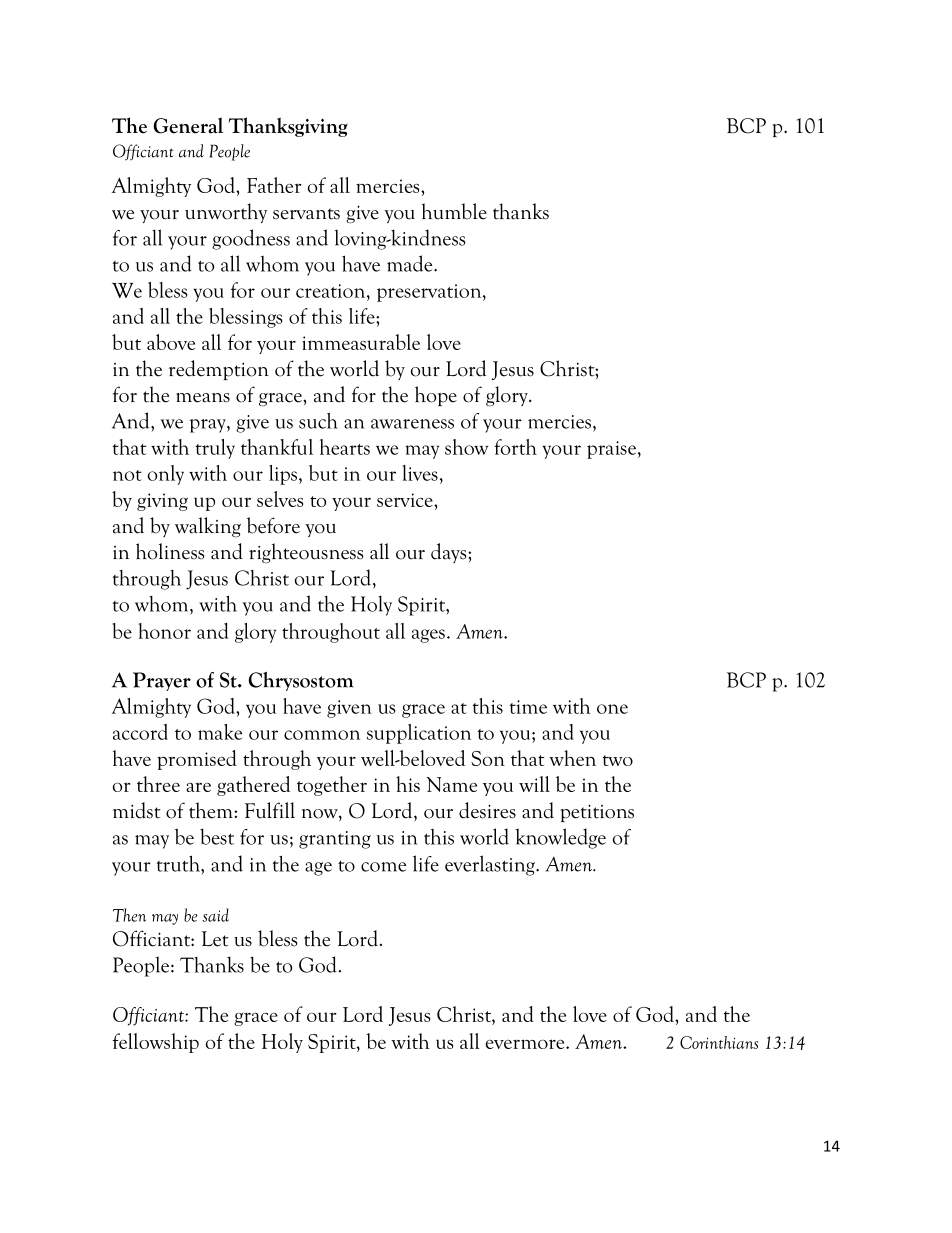 Image resolution: width=952 pixels, height=1233 pixels. I want to click on evermore, so click(526, 1044).
